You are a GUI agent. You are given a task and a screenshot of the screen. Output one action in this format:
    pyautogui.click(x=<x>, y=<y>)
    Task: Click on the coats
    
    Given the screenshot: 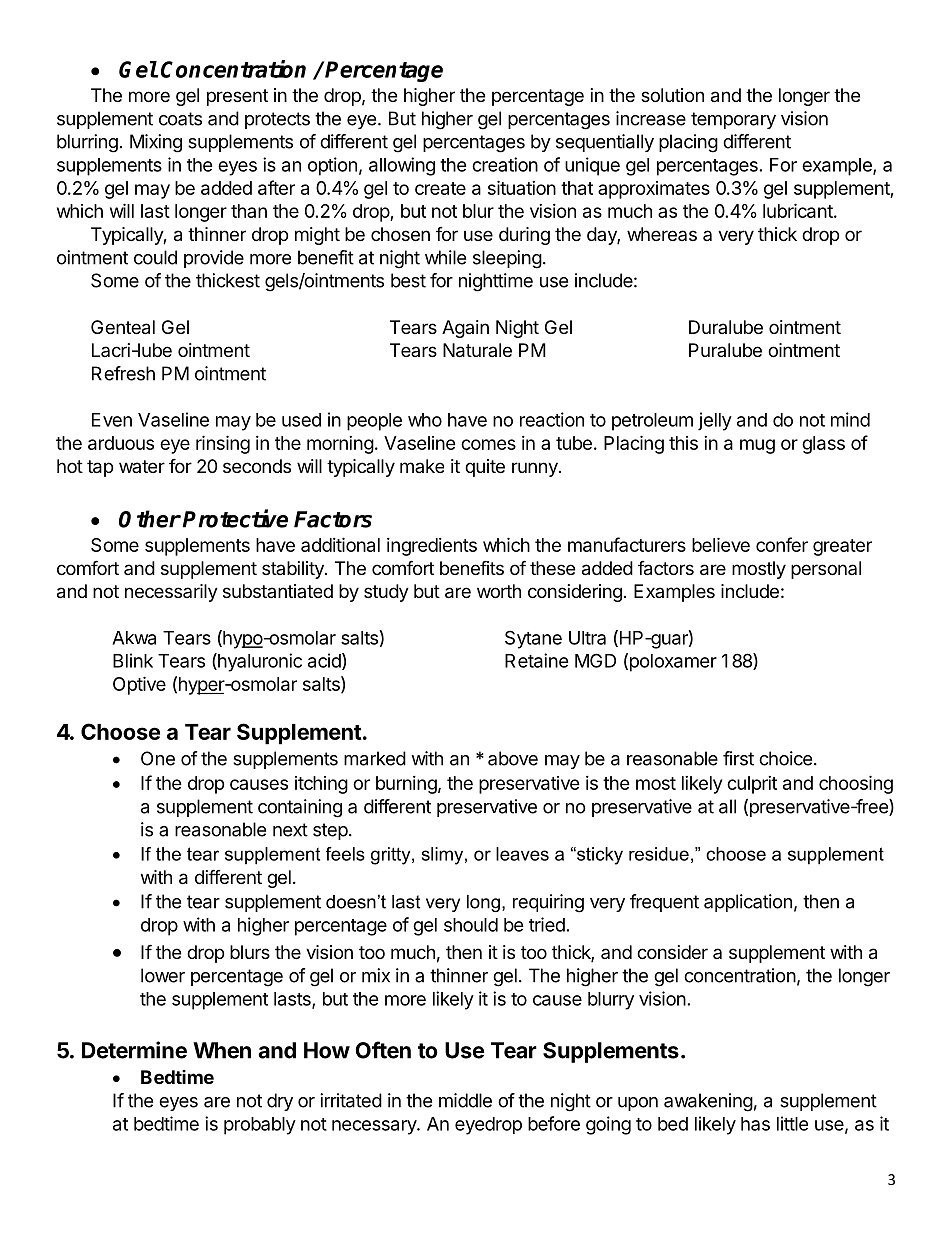 What is the action you would take?
    pyautogui.click(x=180, y=119)
